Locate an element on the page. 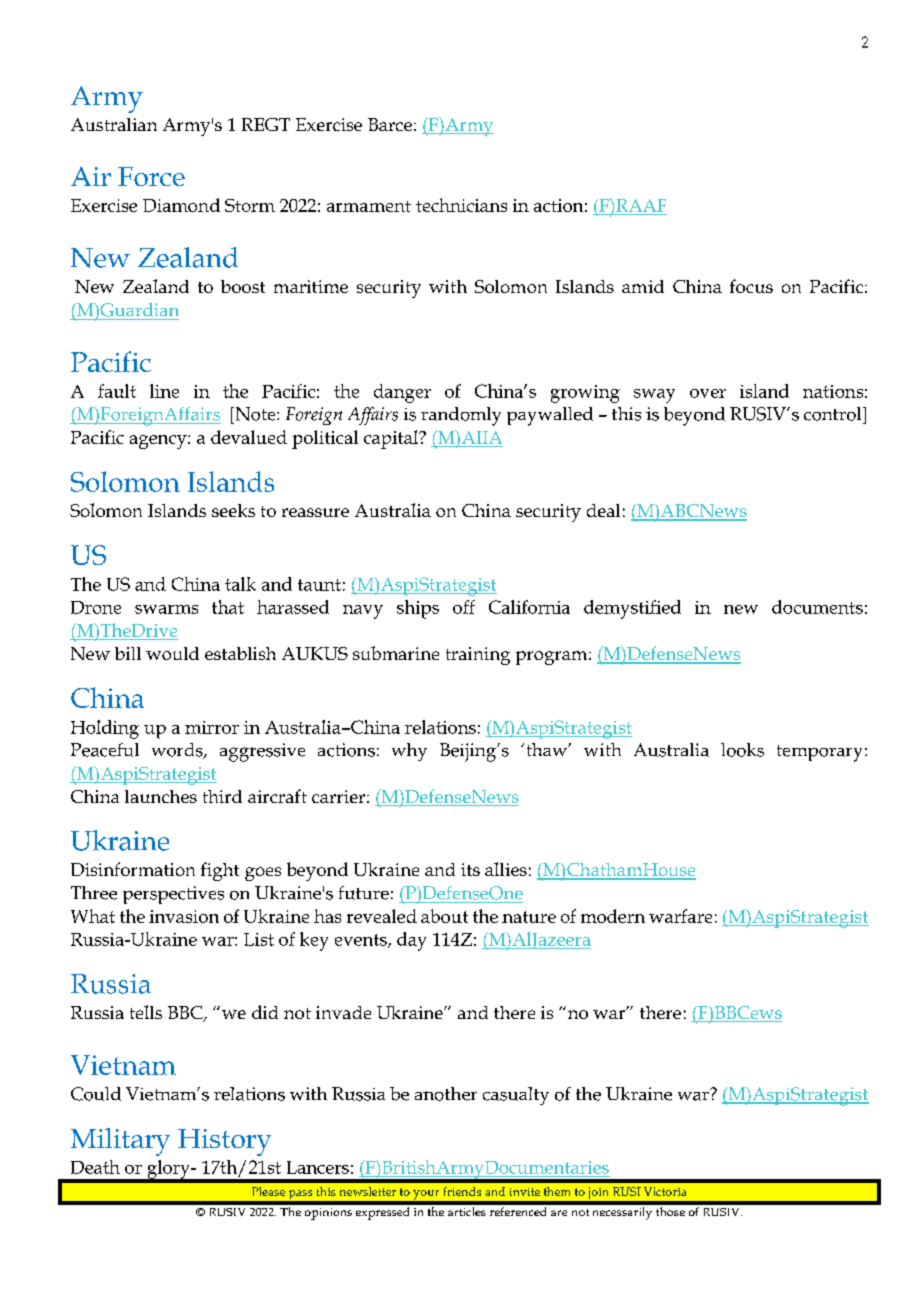 The width and height of the document is (924, 1308). technicians is located at coordinates (461, 205).
